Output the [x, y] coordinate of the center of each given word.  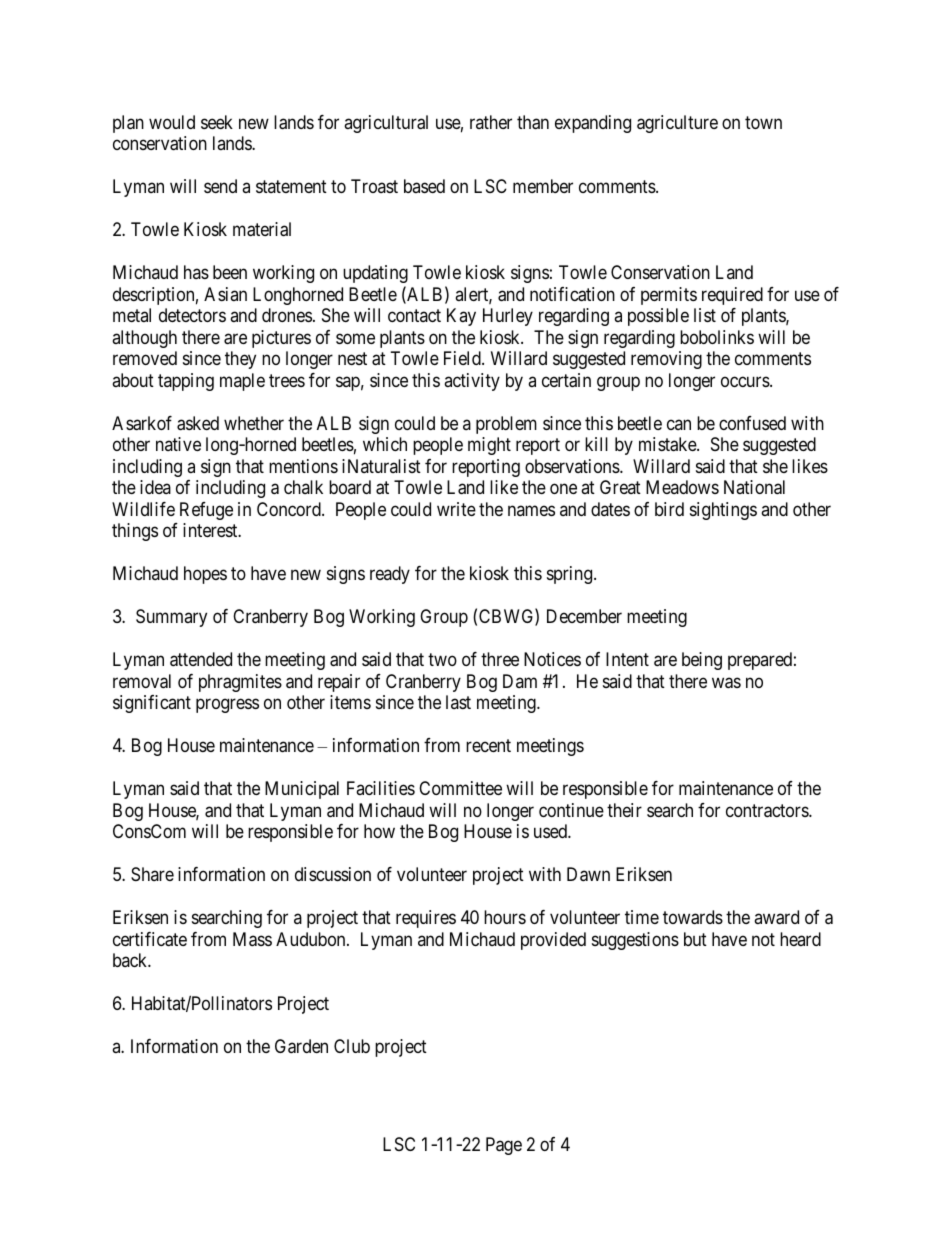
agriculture [677, 124]
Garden [301, 1046]
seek [217, 122]
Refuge [206, 511]
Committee [460, 788]
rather [491, 122]
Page [504, 1146]
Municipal [302, 790]
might [489, 446]
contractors [768, 811]
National [754, 487]
